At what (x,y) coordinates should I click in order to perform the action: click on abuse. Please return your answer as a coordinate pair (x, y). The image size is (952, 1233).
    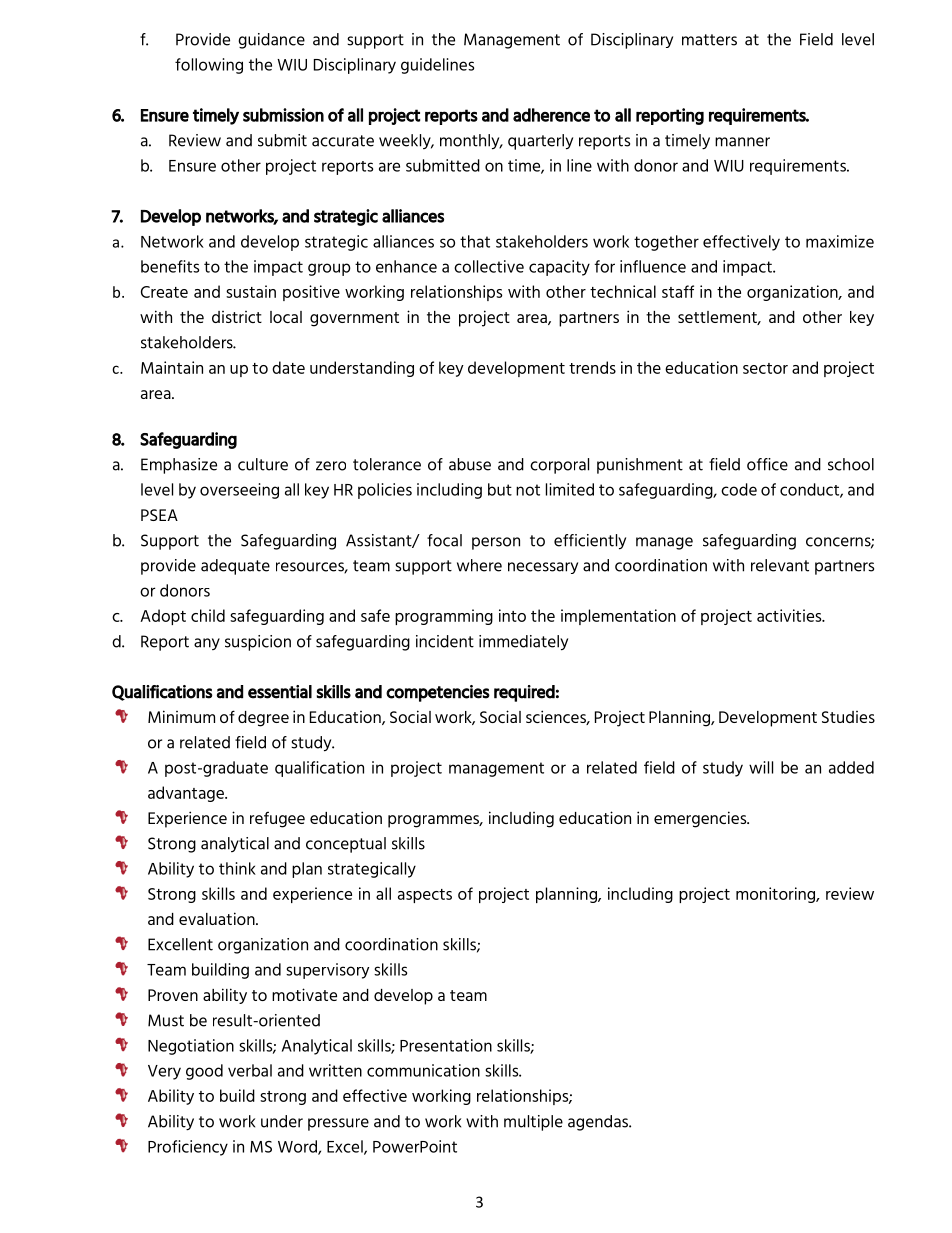
    Looking at the image, I should click on (470, 464).
